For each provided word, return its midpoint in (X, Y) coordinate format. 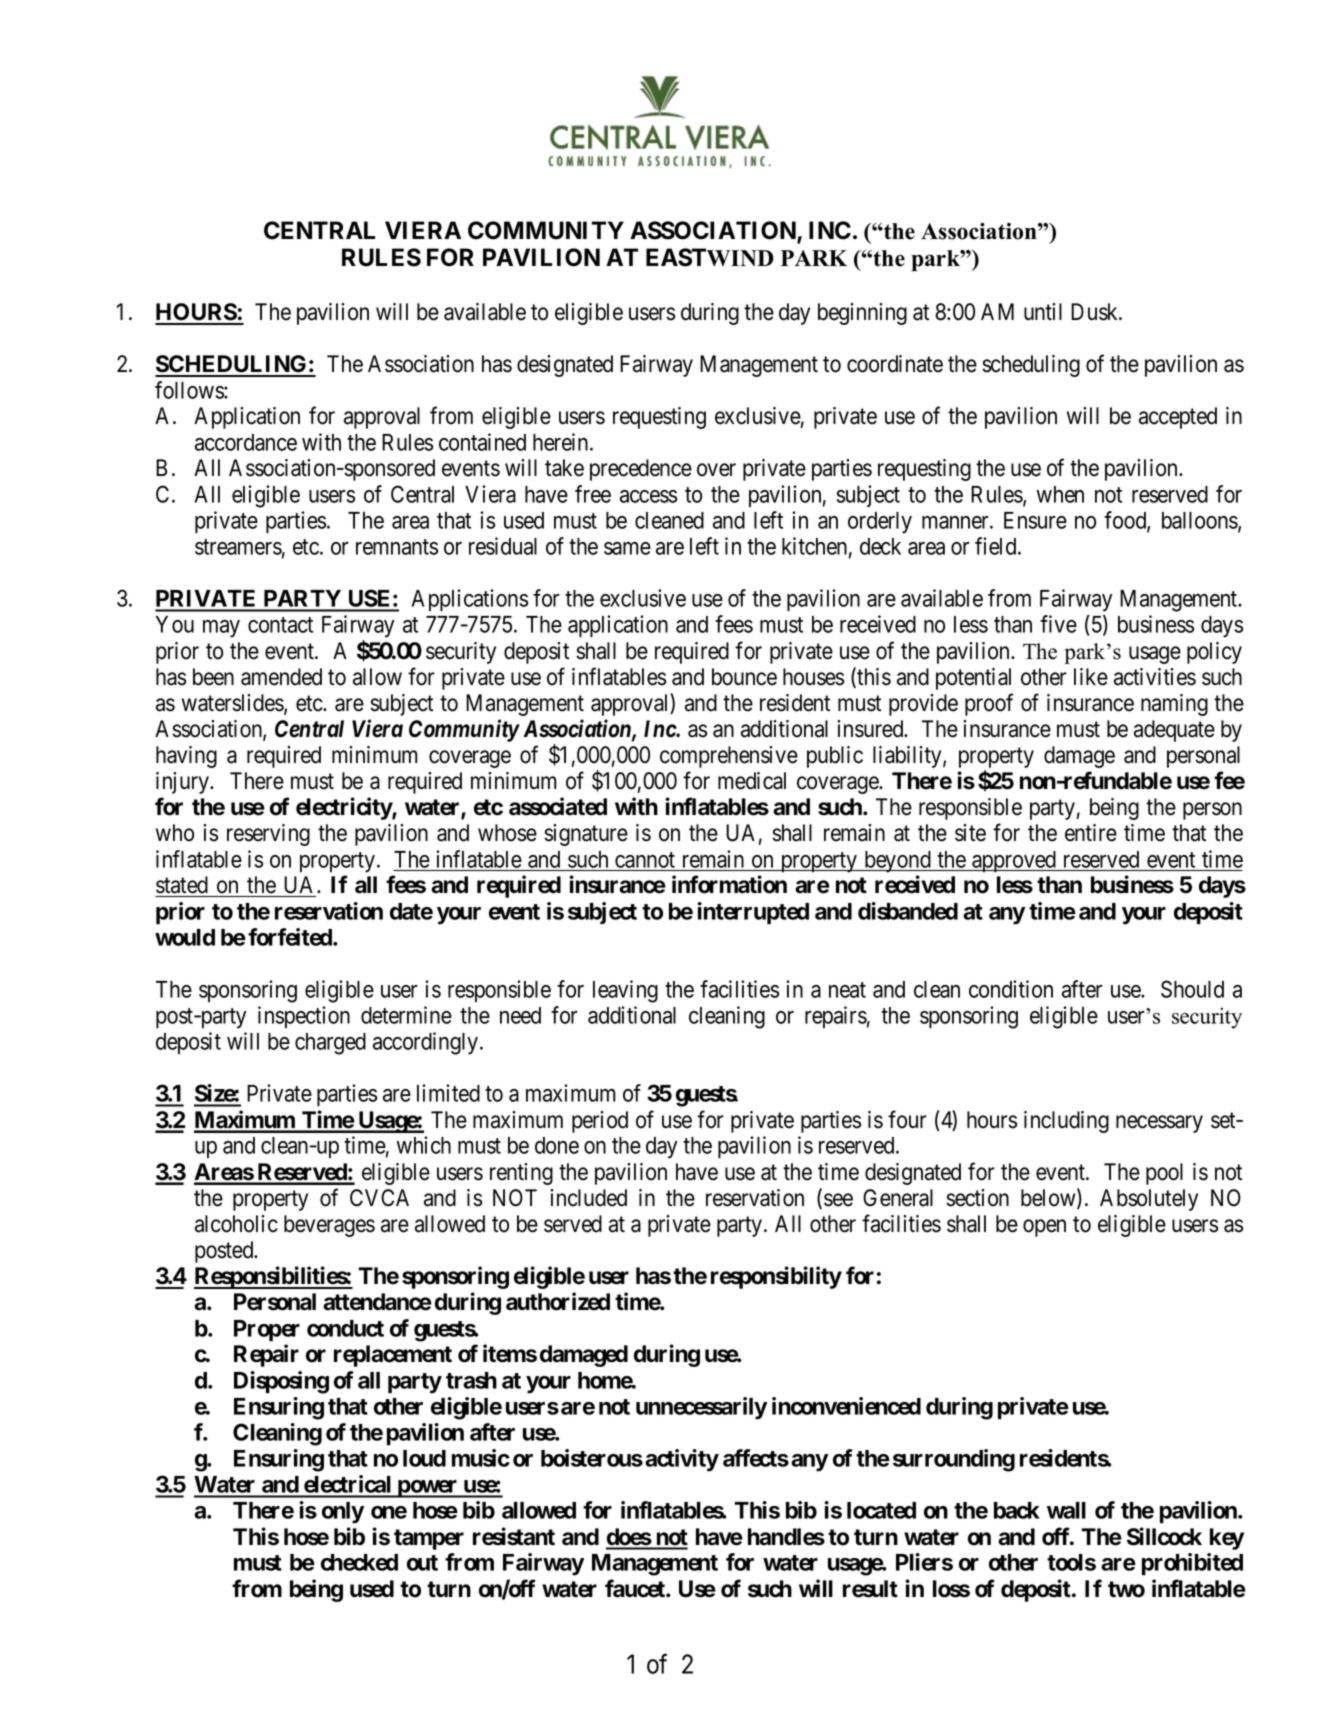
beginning (862, 314)
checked (359, 1562)
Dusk (1096, 312)
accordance (246, 442)
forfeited (291, 937)
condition (1011, 989)
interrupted (753, 913)
